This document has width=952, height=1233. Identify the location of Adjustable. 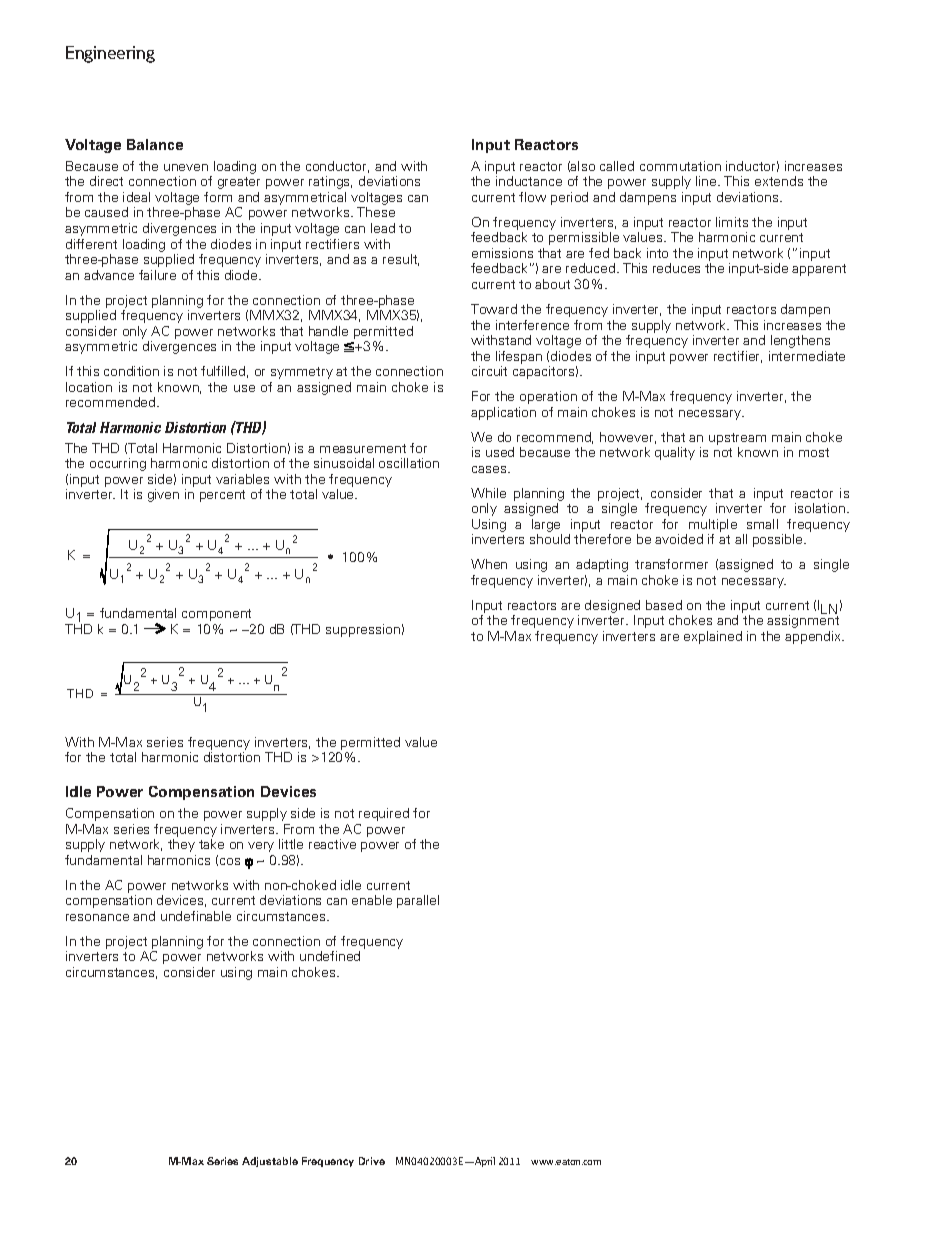
(270, 1162).
